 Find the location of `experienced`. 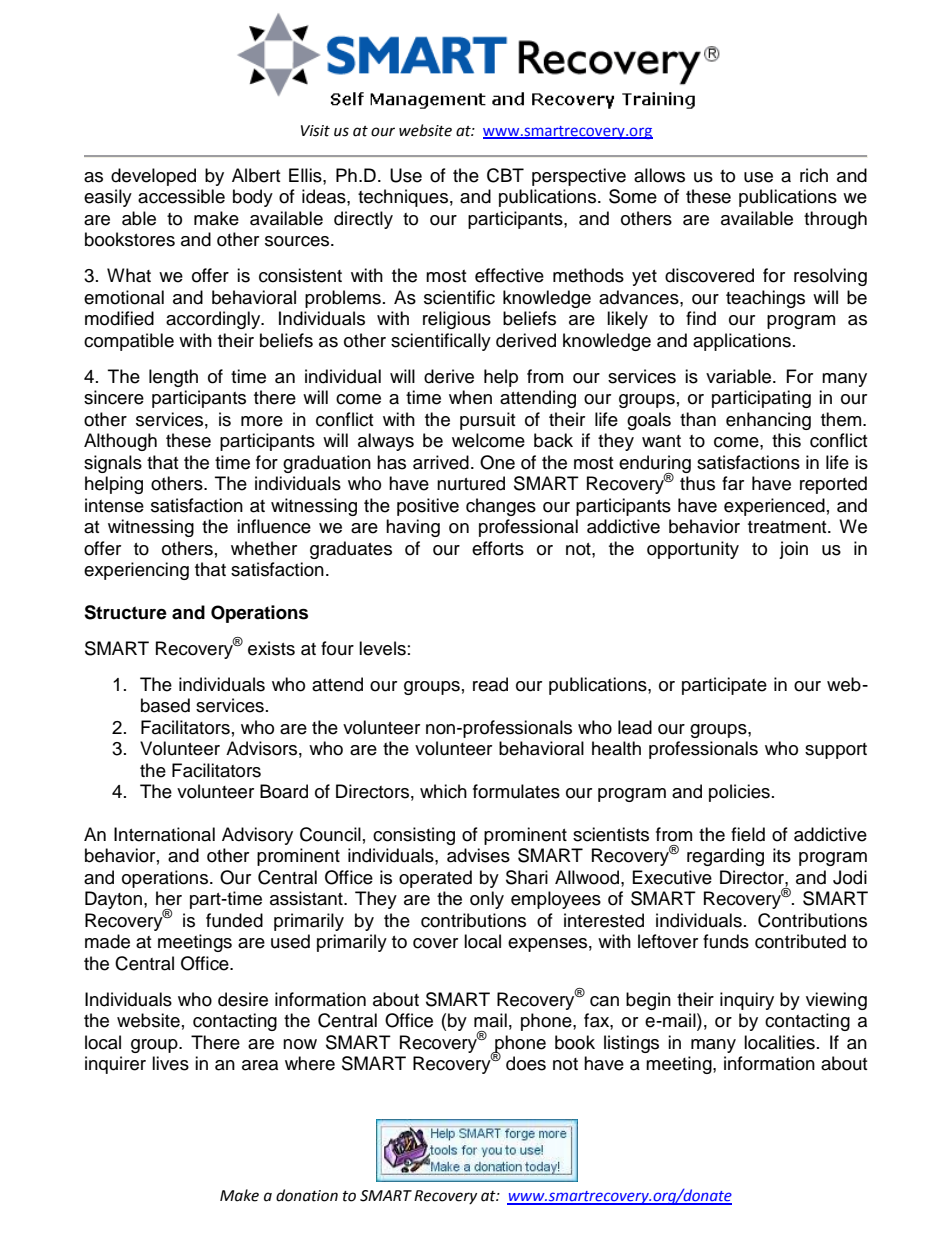

experienced is located at coordinates (774, 507).
